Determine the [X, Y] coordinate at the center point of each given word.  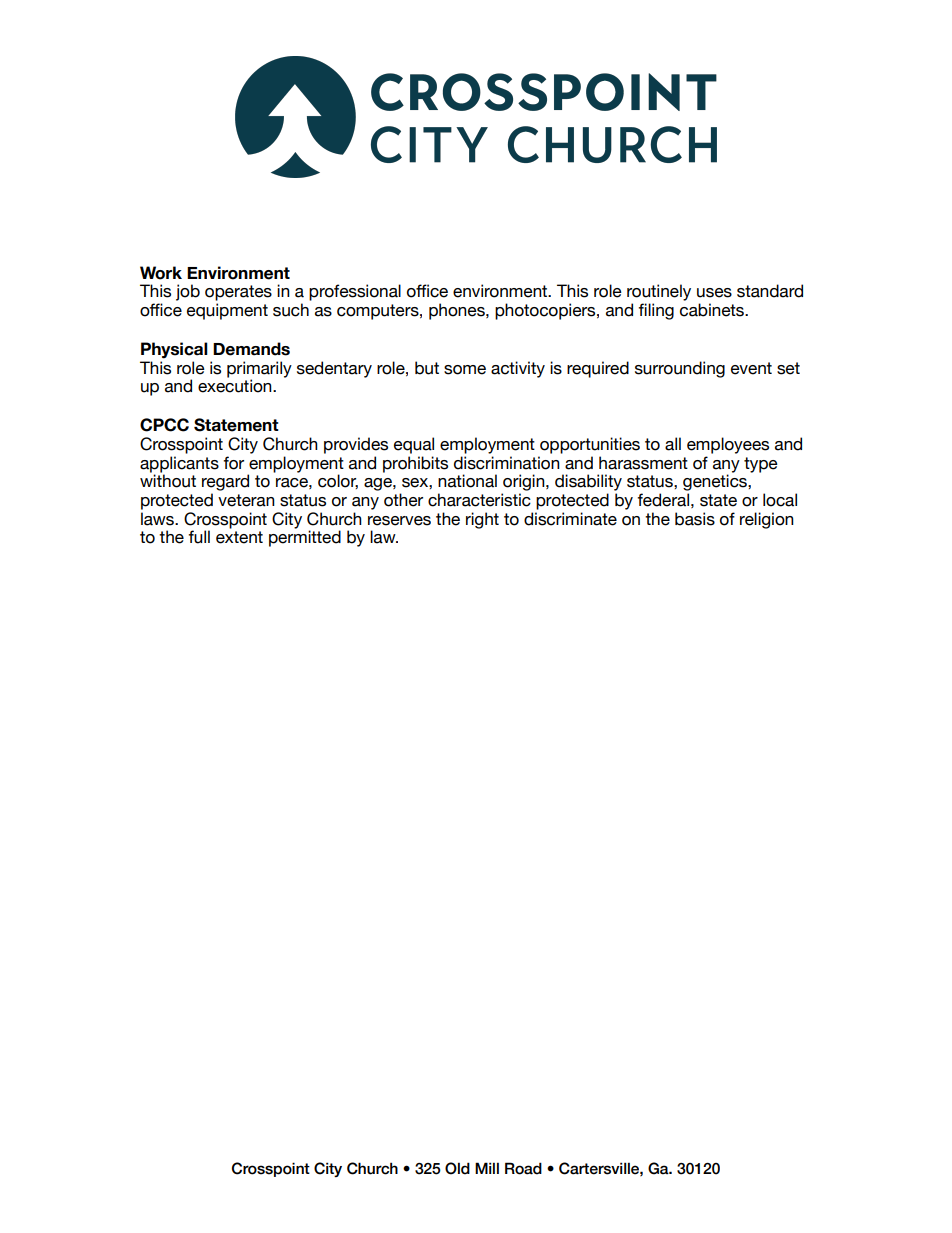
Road [523, 1168]
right [482, 520]
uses [714, 293]
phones [458, 311]
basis [695, 519]
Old [457, 1168]
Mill [487, 1168]
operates [238, 293]
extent [239, 537]
